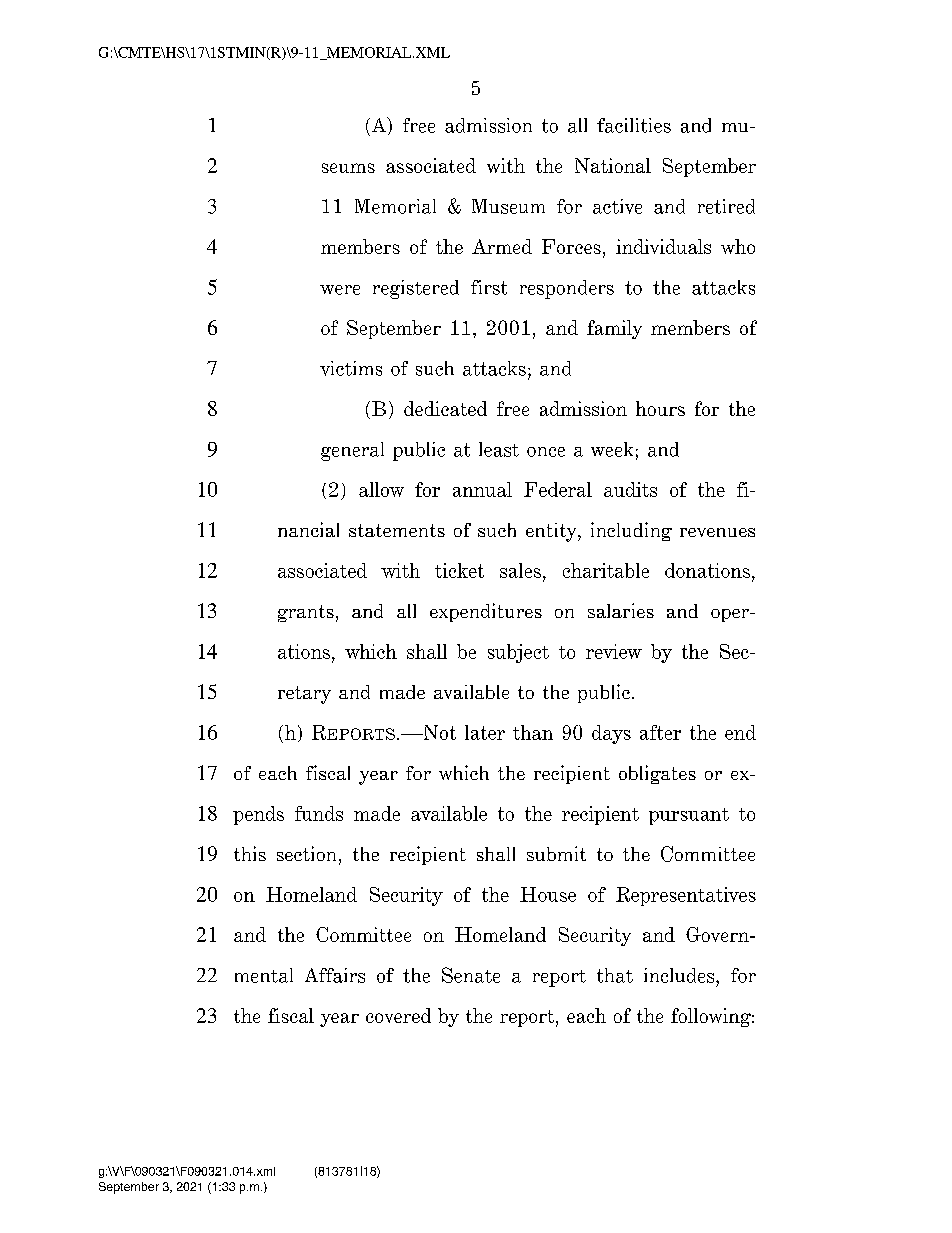 The width and height of the image is (952, 1233). I want to click on victims, so click(351, 368).
